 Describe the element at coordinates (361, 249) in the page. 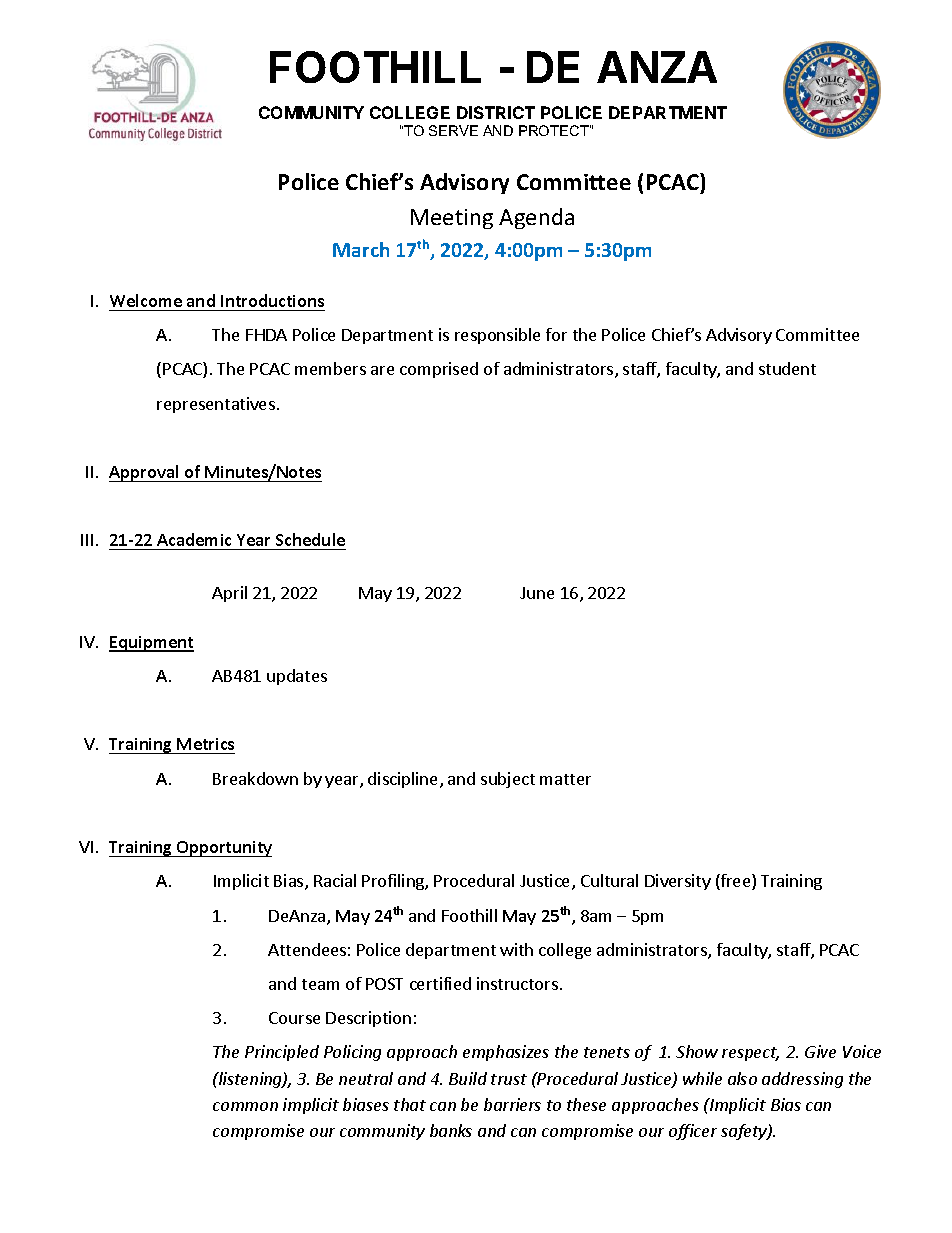

I see `March` at that location.
